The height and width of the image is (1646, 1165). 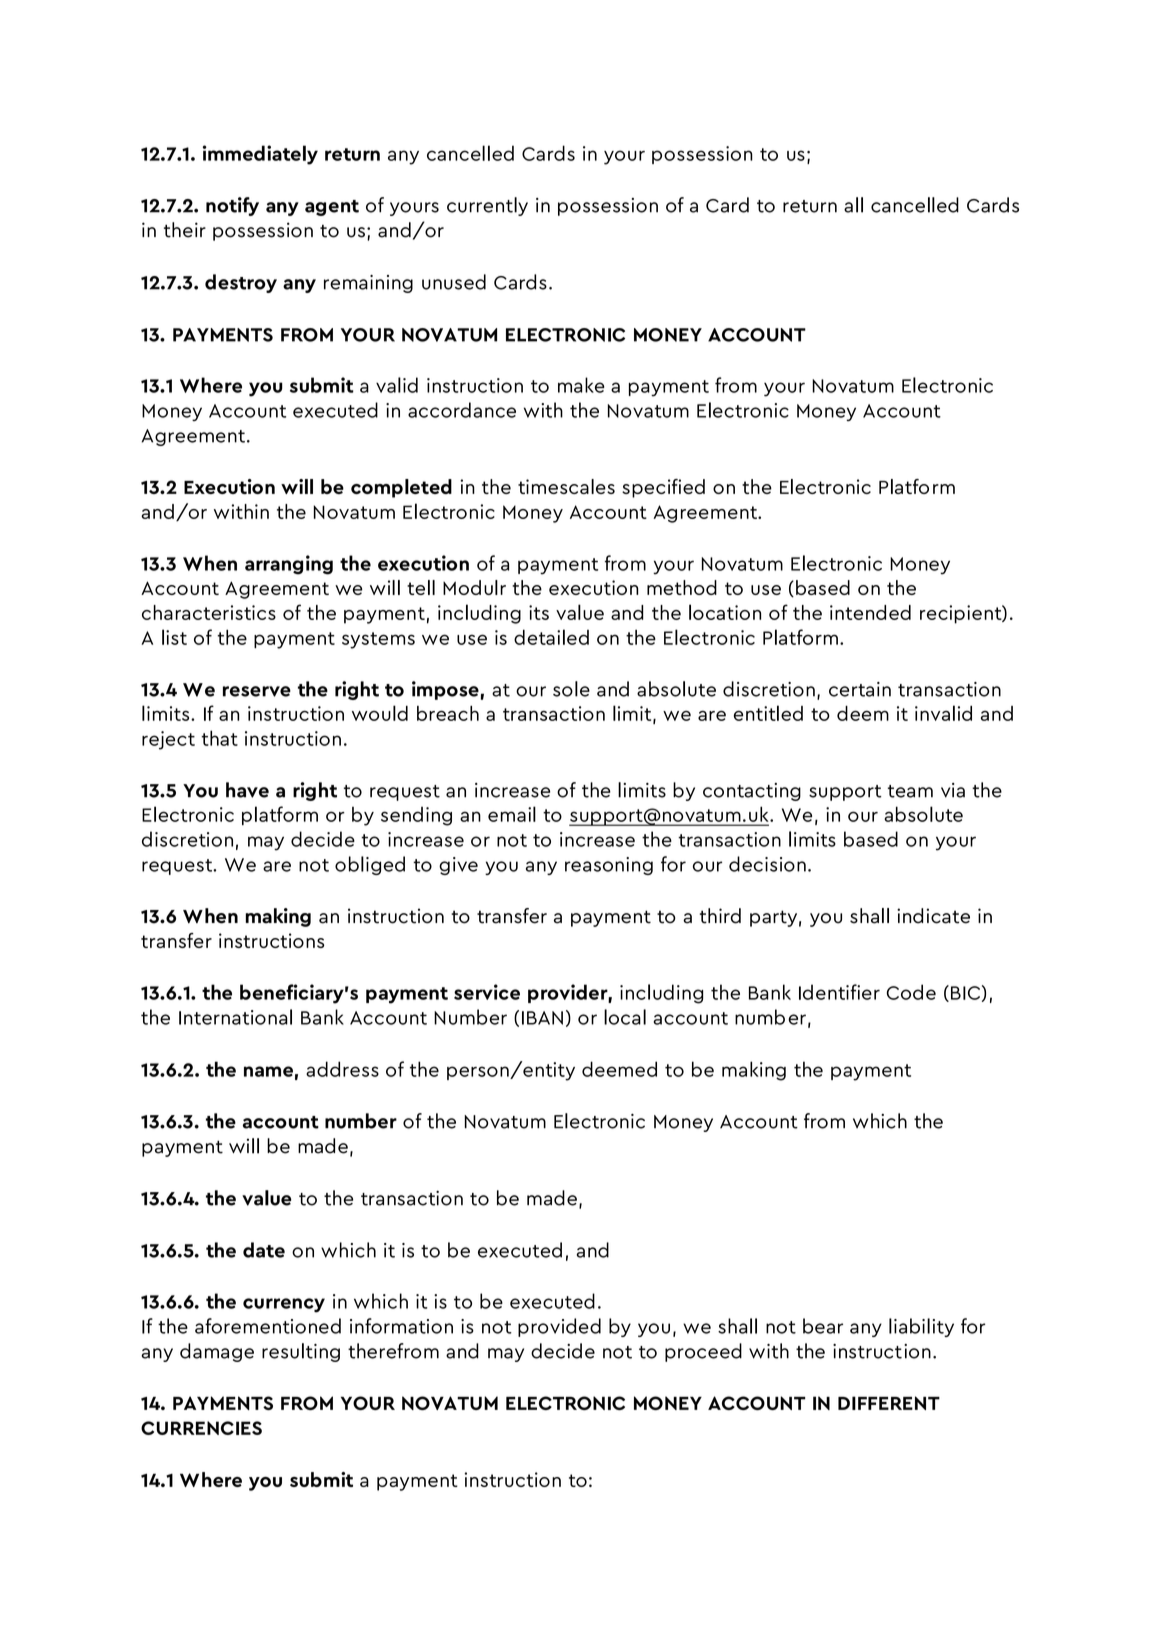 What do you see at coordinates (542, 1018) in the image?
I see `IBAN` at bounding box center [542, 1018].
